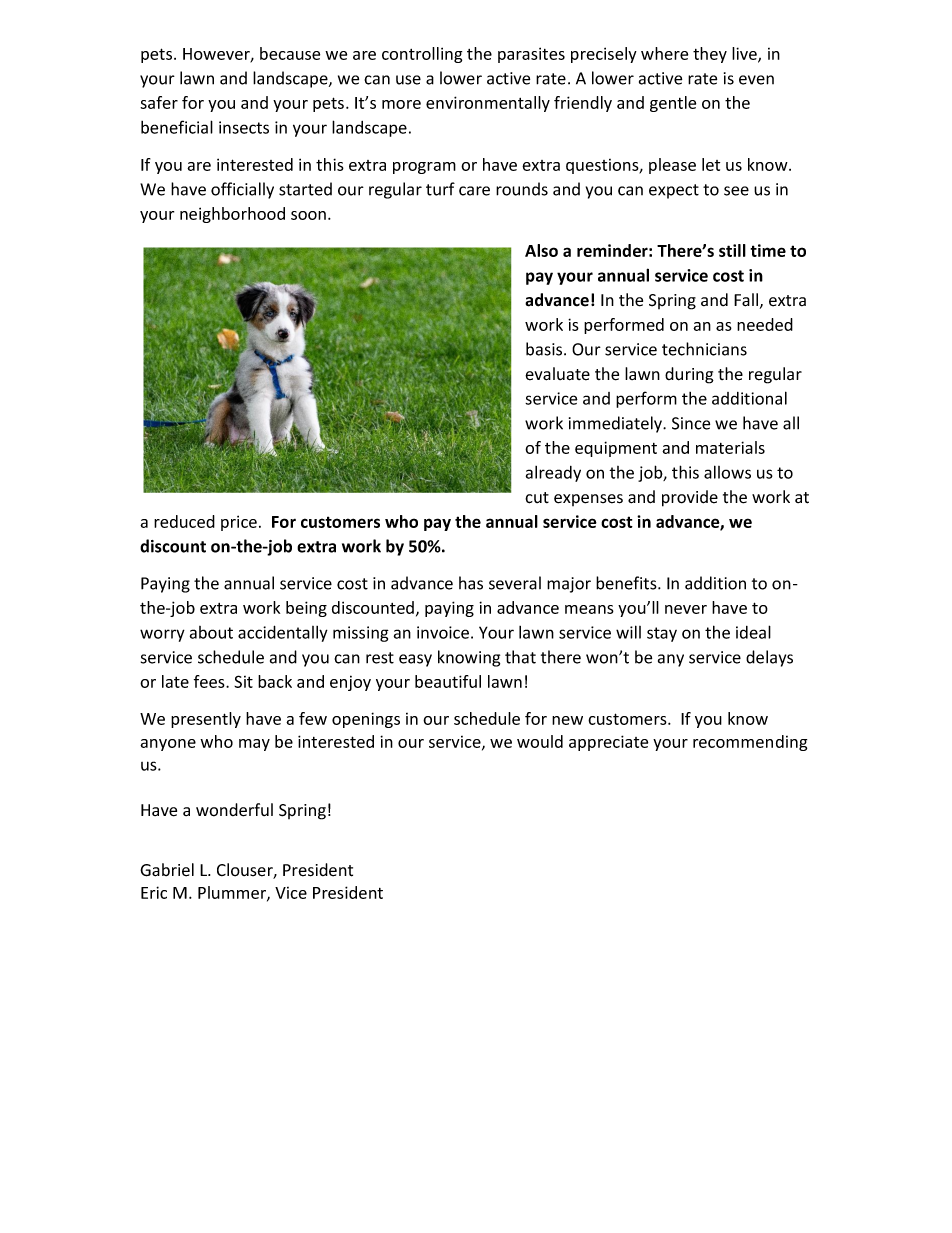 The width and height of the document is (952, 1233). I want to click on care, so click(474, 191).
